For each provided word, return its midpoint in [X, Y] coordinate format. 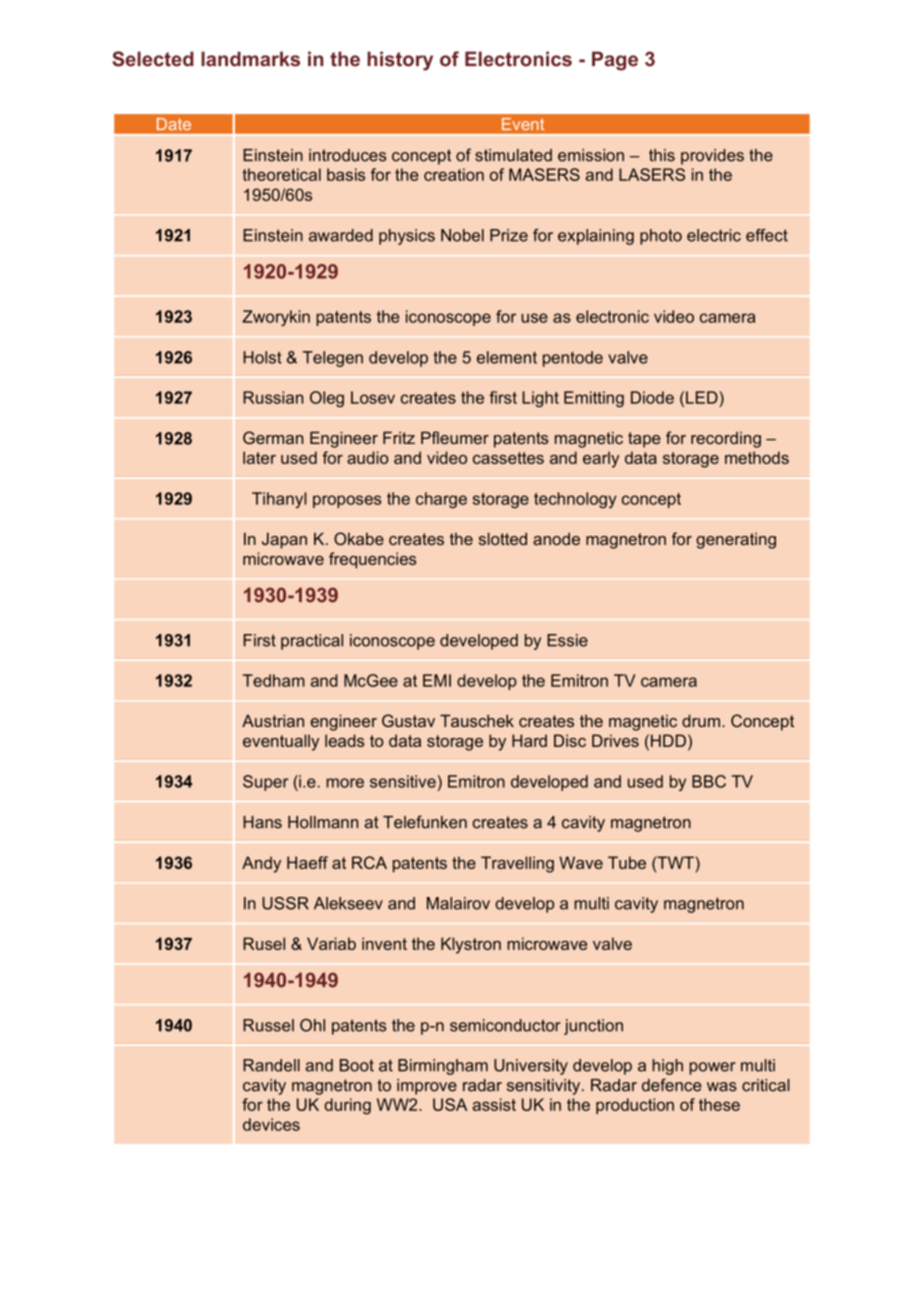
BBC [709, 781]
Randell [271, 1065]
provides [712, 157]
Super [265, 783]
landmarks [250, 59]
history [400, 61]
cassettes [508, 458]
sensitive [403, 781]
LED [703, 397]
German [273, 437]
